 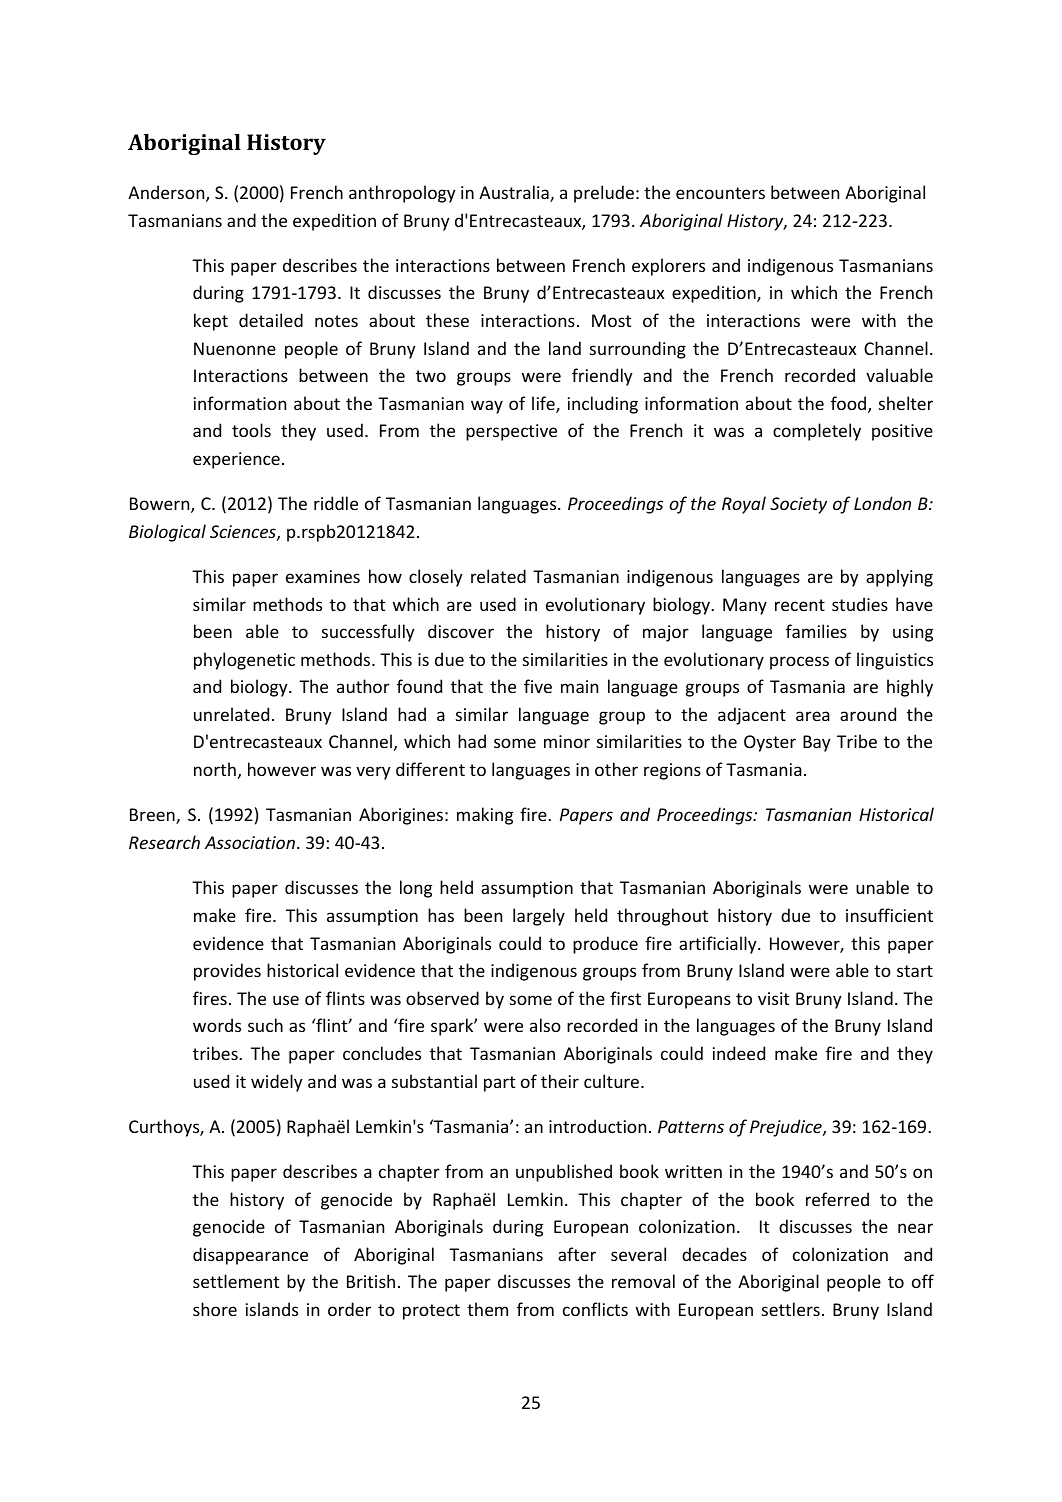 What do you see at coordinates (577, 1254) in the screenshot?
I see `after` at bounding box center [577, 1254].
